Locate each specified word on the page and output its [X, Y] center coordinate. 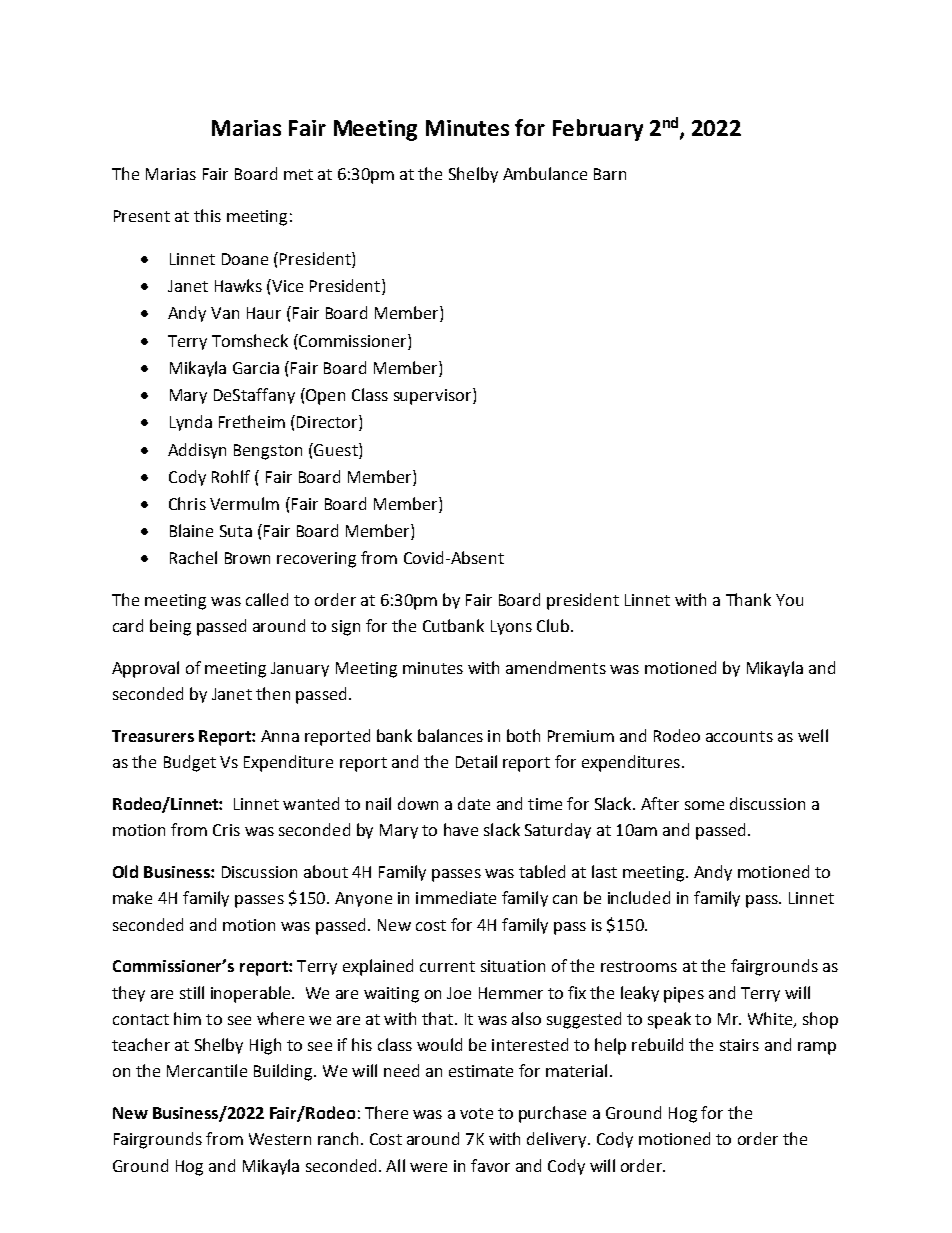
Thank [748, 599]
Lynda [191, 423]
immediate [456, 897]
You [789, 600]
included [639, 897]
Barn [610, 174]
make [132, 897]
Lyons [511, 627]
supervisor [434, 396]
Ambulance [545, 173]
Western [280, 1139]
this [207, 215]
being [170, 627]
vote [476, 1113]
